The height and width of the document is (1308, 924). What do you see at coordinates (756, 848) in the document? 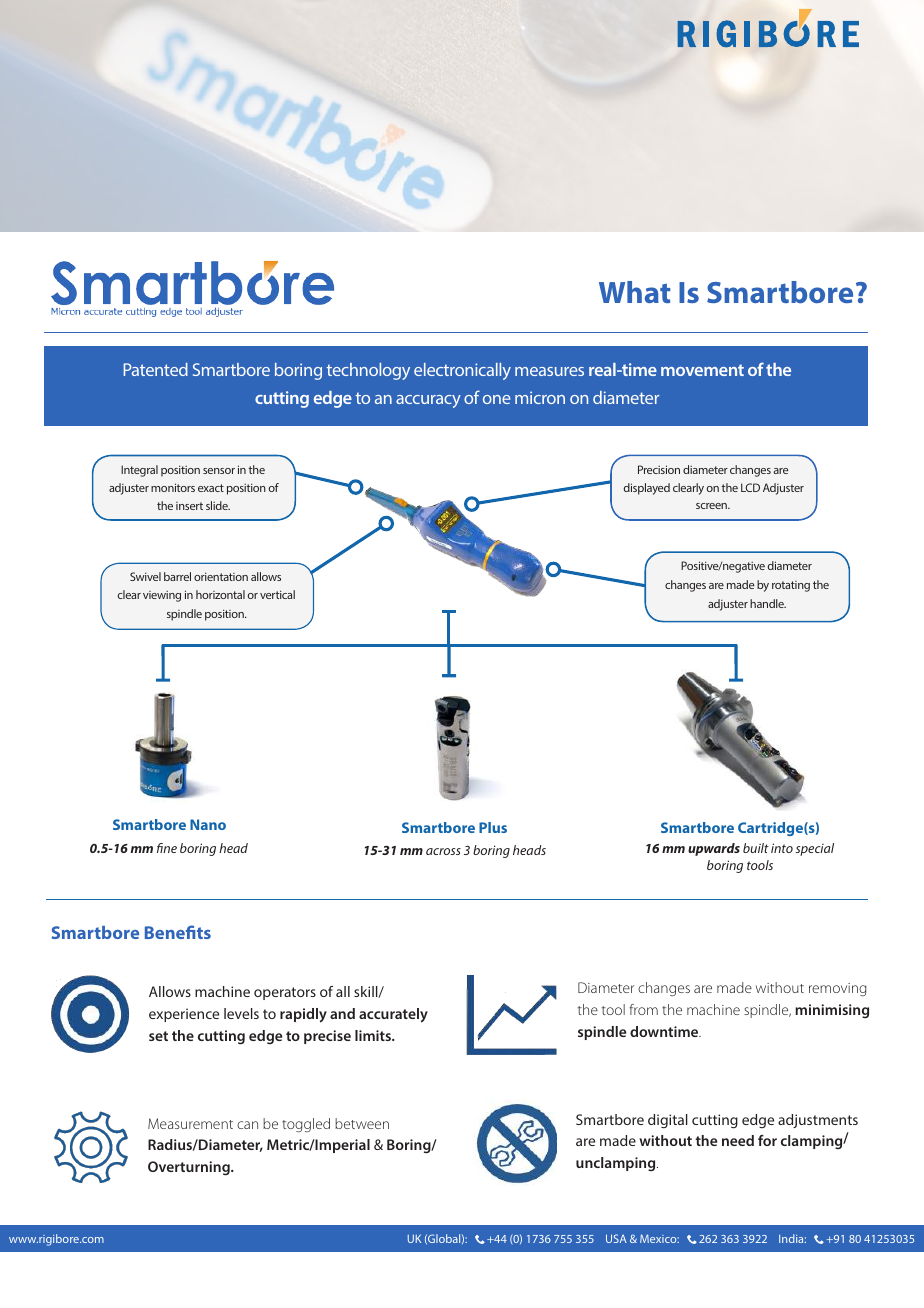
I see `built` at bounding box center [756, 848].
